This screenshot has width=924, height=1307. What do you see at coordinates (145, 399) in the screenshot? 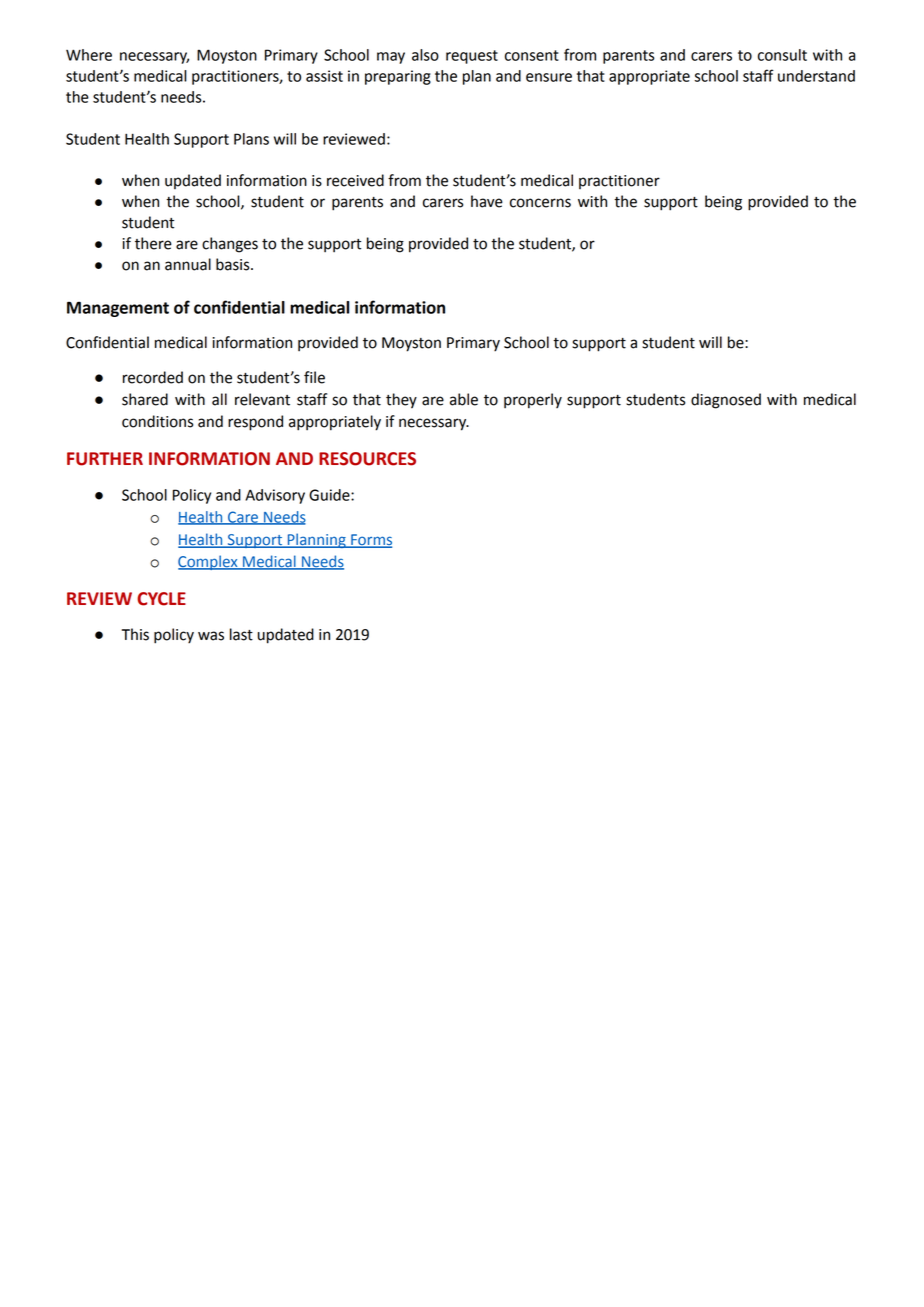
I see `shared` at bounding box center [145, 399].
